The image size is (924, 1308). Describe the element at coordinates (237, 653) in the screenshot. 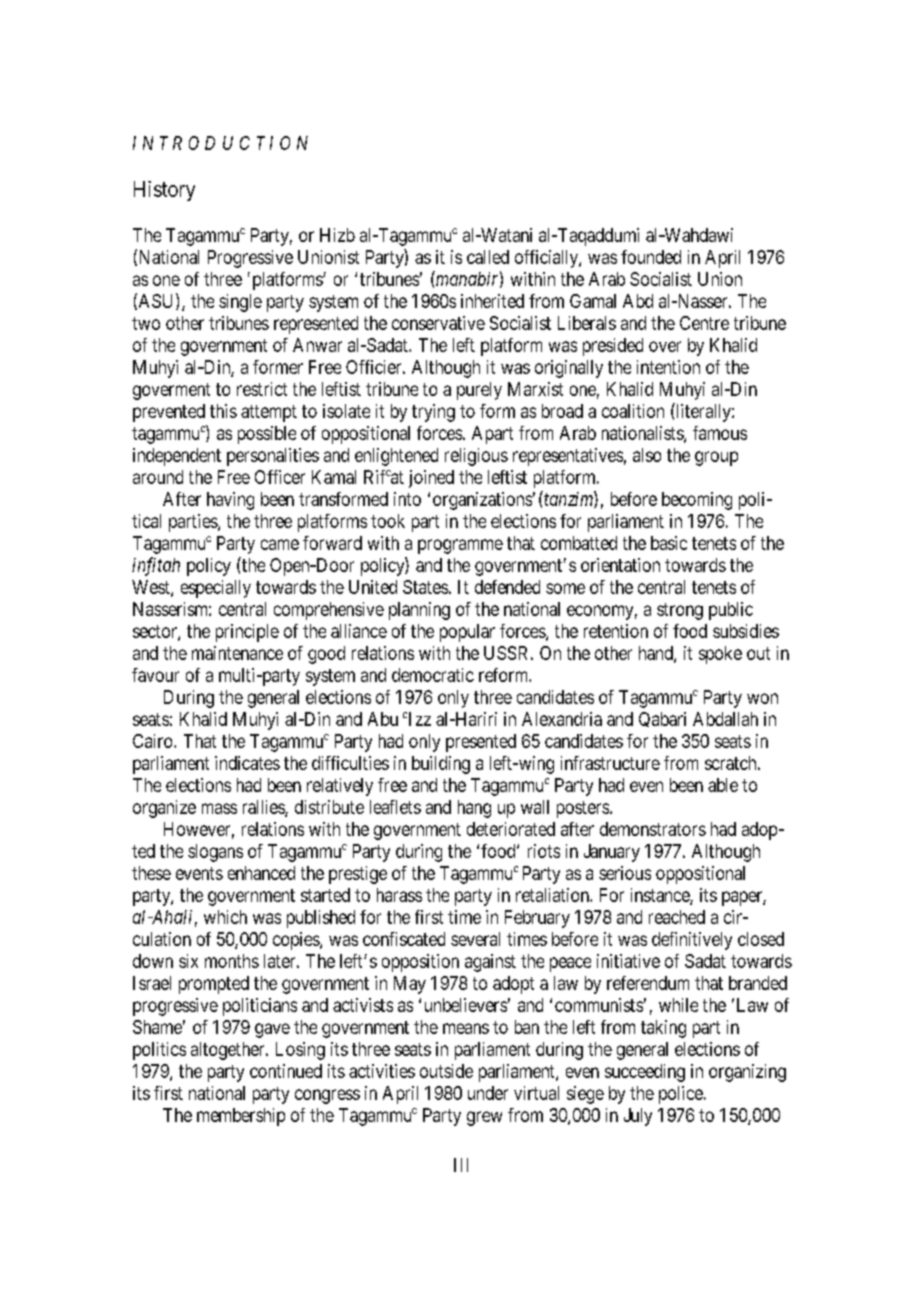

I see `maintenance` at that location.
